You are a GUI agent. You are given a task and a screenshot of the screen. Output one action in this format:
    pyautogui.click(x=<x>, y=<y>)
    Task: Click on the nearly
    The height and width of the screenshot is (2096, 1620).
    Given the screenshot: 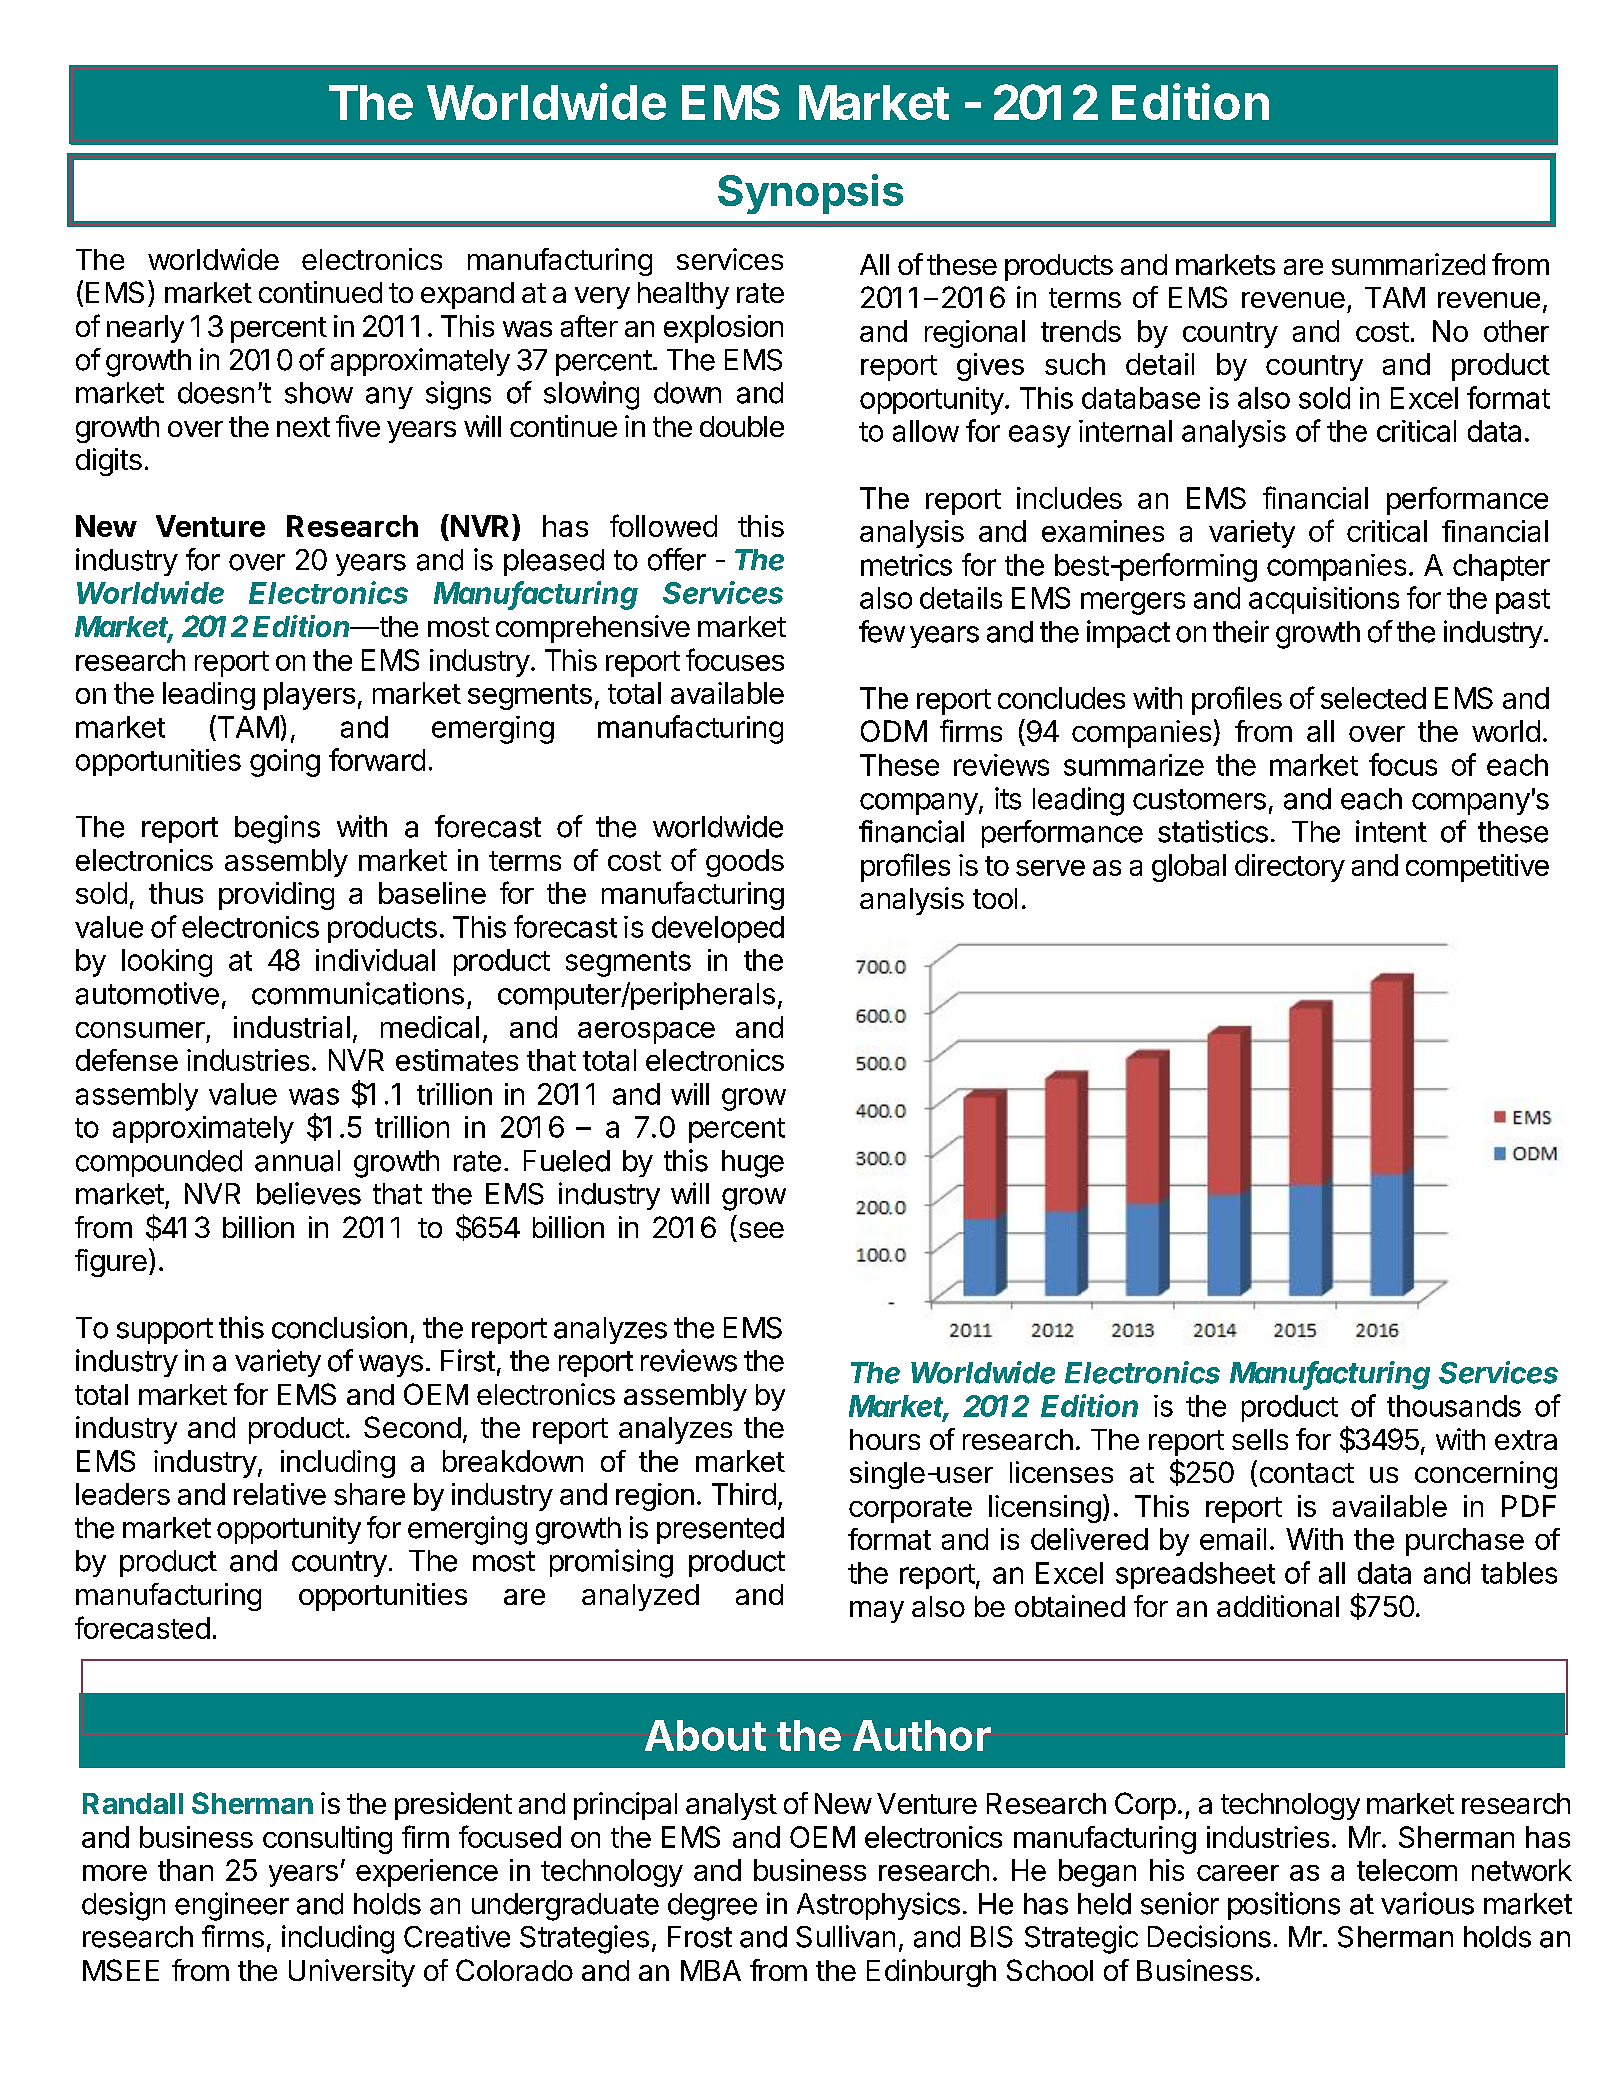 What is the action you would take?
    pyautogui.click(x=145, y=329)
